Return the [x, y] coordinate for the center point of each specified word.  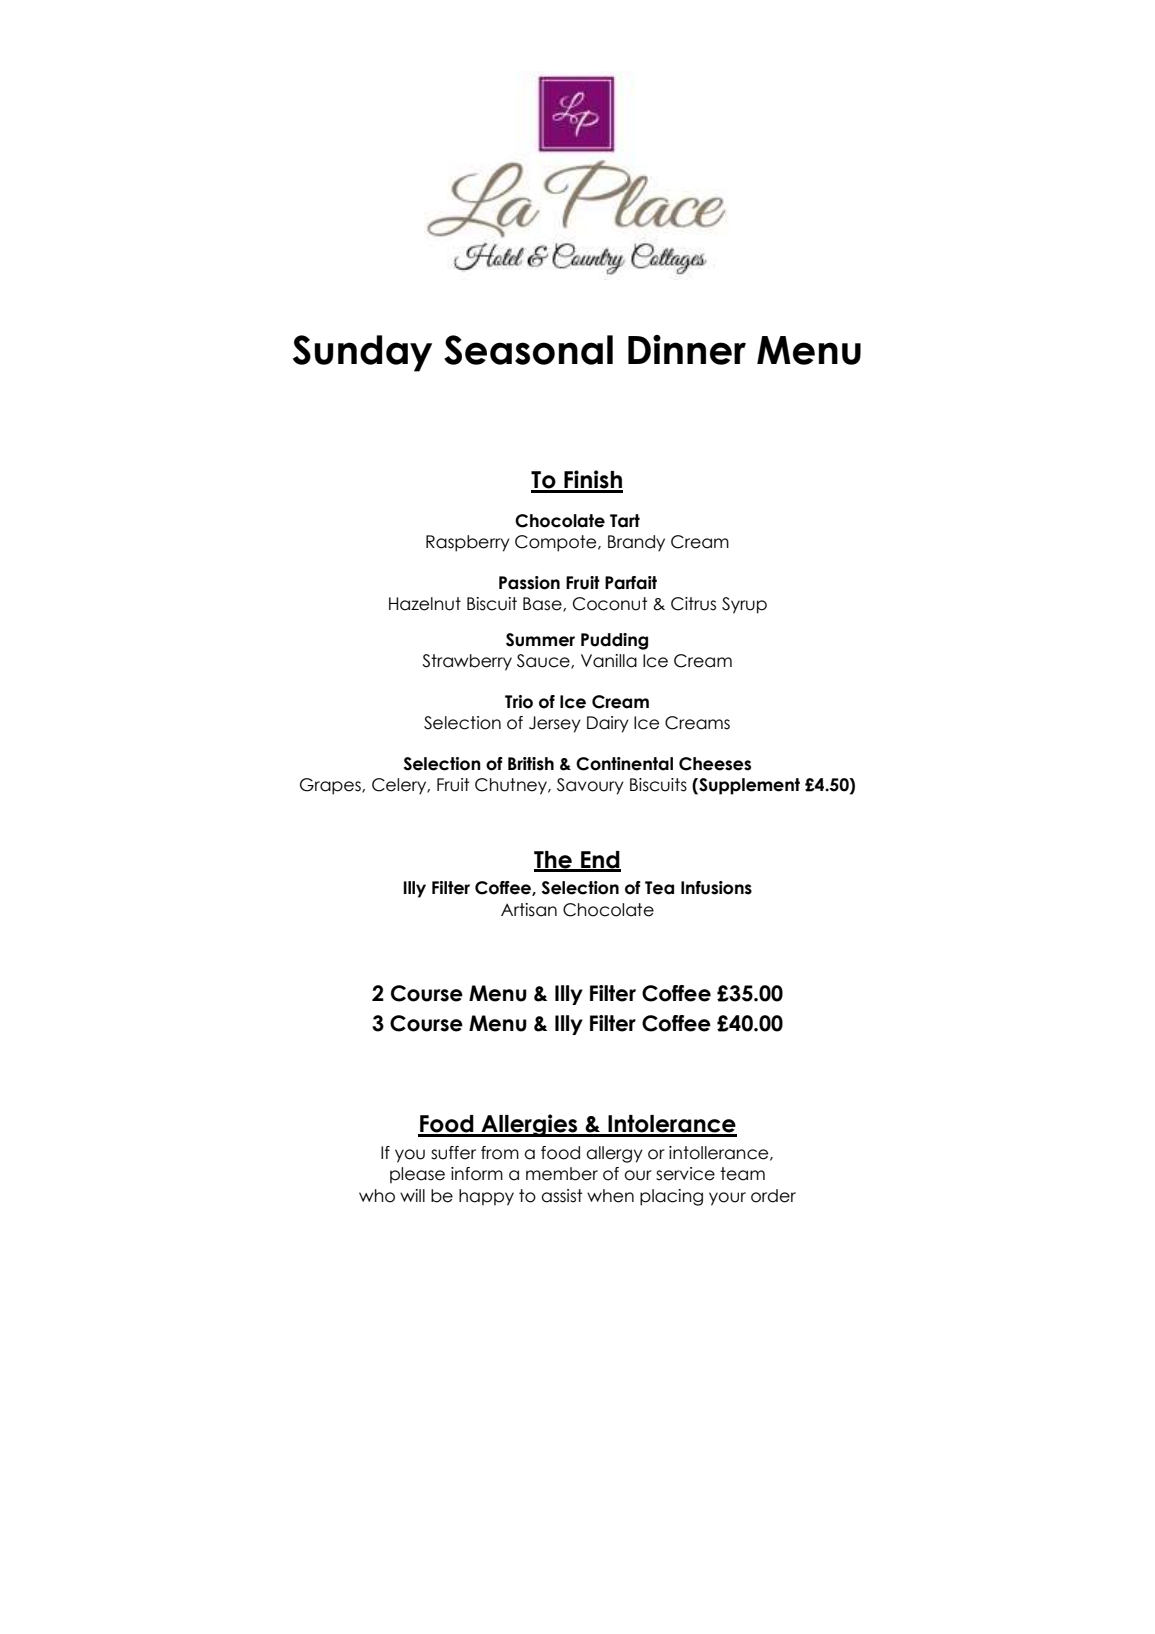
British [531, 764]
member [562, 1174]
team [742, 1174]
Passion [529, 583]
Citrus [693, 604]
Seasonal [528, 350]
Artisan [529, 910]
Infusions [716, 888]
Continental [624, 764]
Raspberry [468, 543]
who [377, 1196]
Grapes [331, 786]
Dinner [687, 350]
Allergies [529, 1125]
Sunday [362, 353]
